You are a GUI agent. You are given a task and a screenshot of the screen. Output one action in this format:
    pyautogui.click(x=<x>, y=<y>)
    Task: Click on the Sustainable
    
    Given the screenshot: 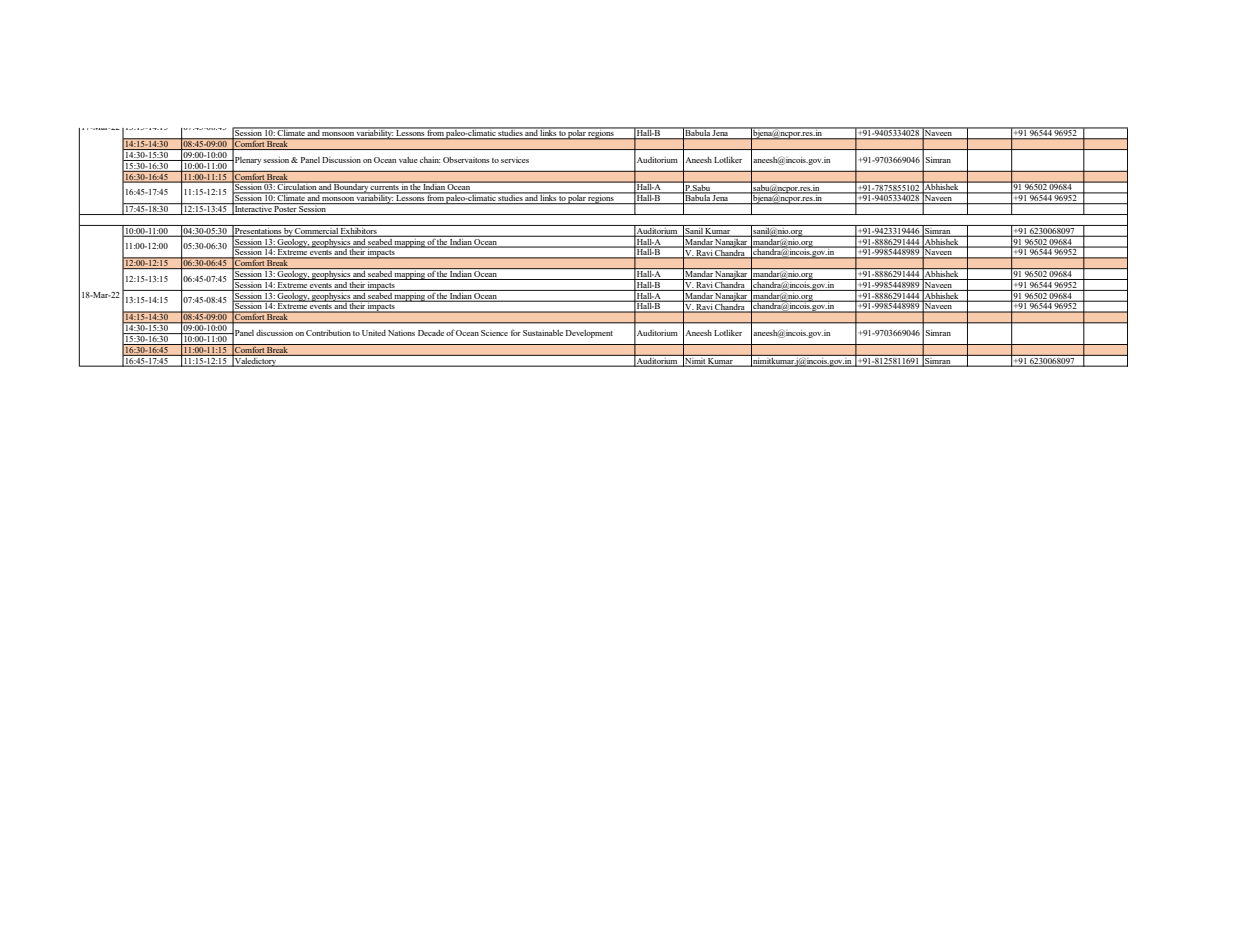 What is the action you would take?
    pyautogui.click(x=543, y=333)
